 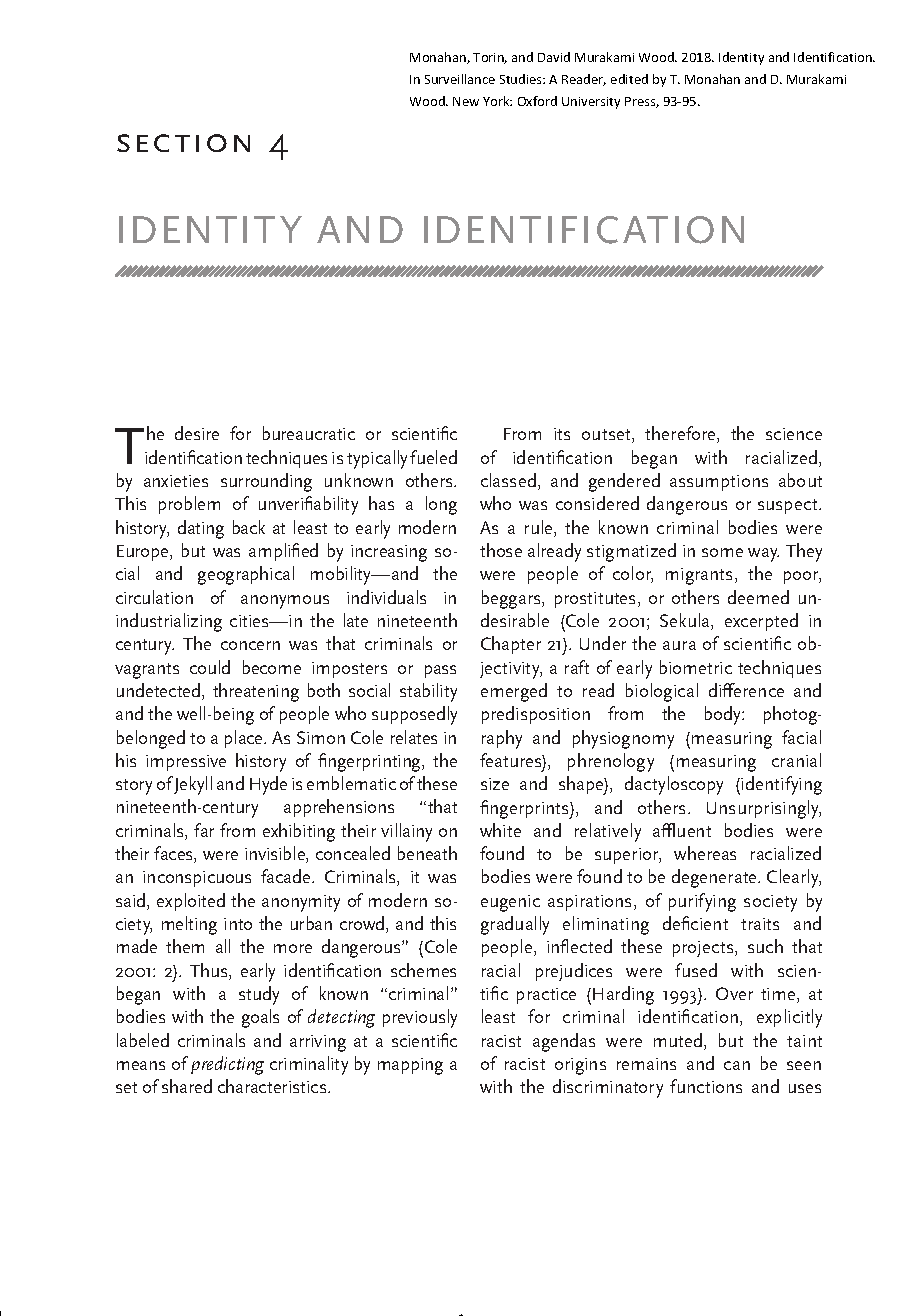 What do you see at coordinates (719, 483) in the screenshot?
I see `assumptions` at bounding box center [719, 483].
